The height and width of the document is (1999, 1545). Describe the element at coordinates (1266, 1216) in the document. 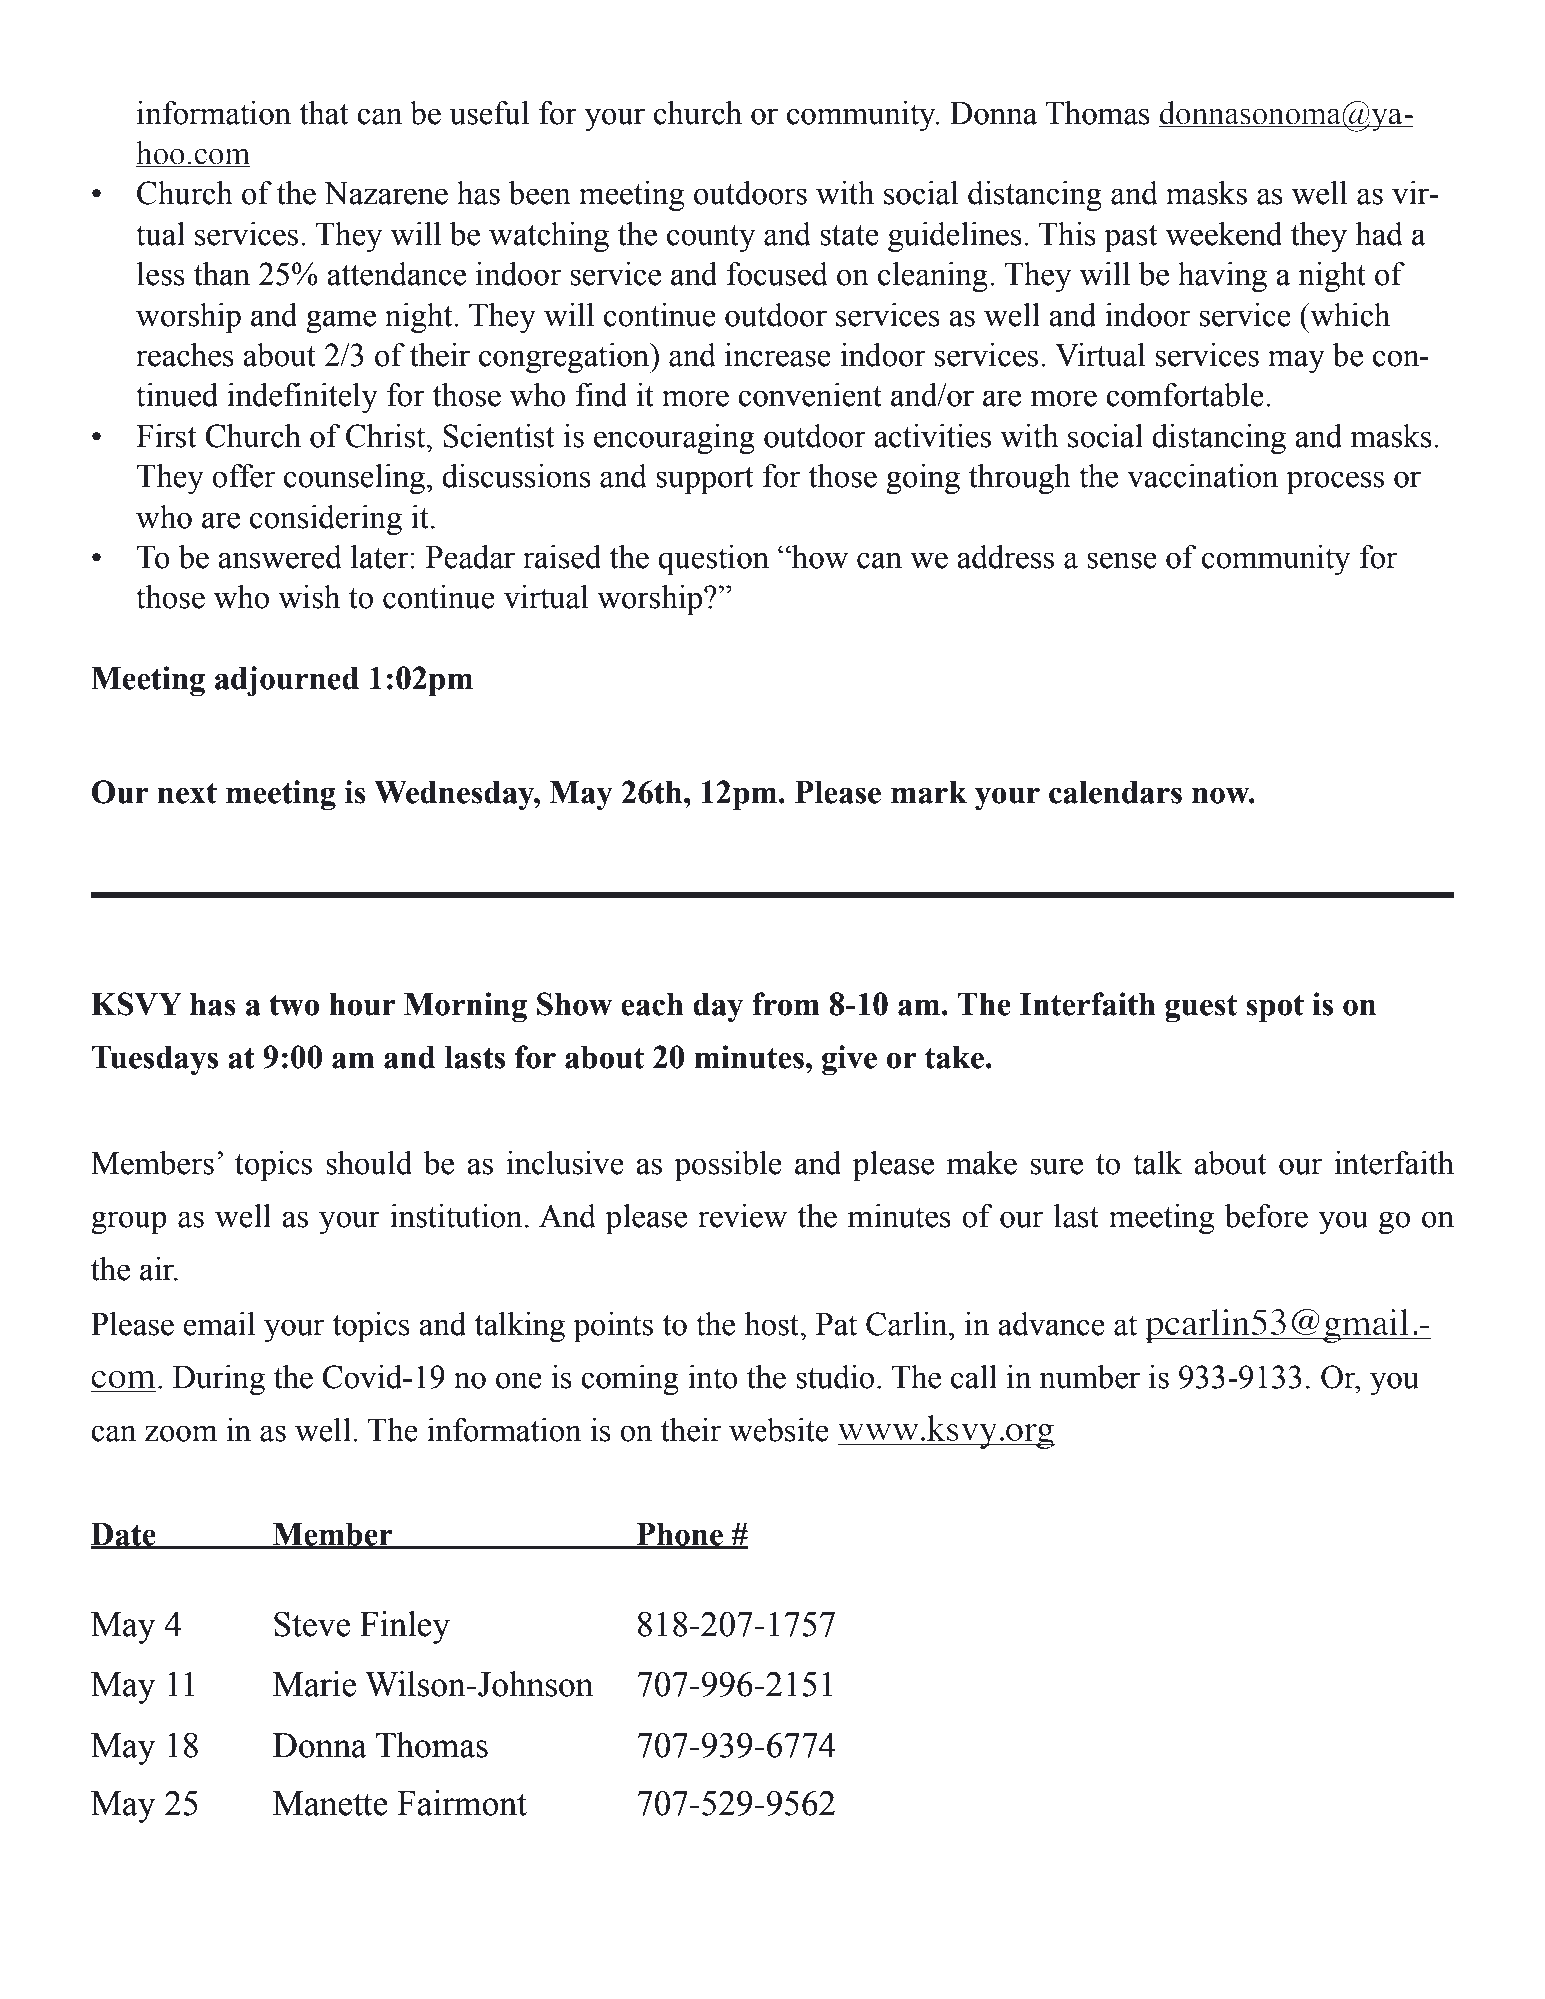

I see `before` at that location.
